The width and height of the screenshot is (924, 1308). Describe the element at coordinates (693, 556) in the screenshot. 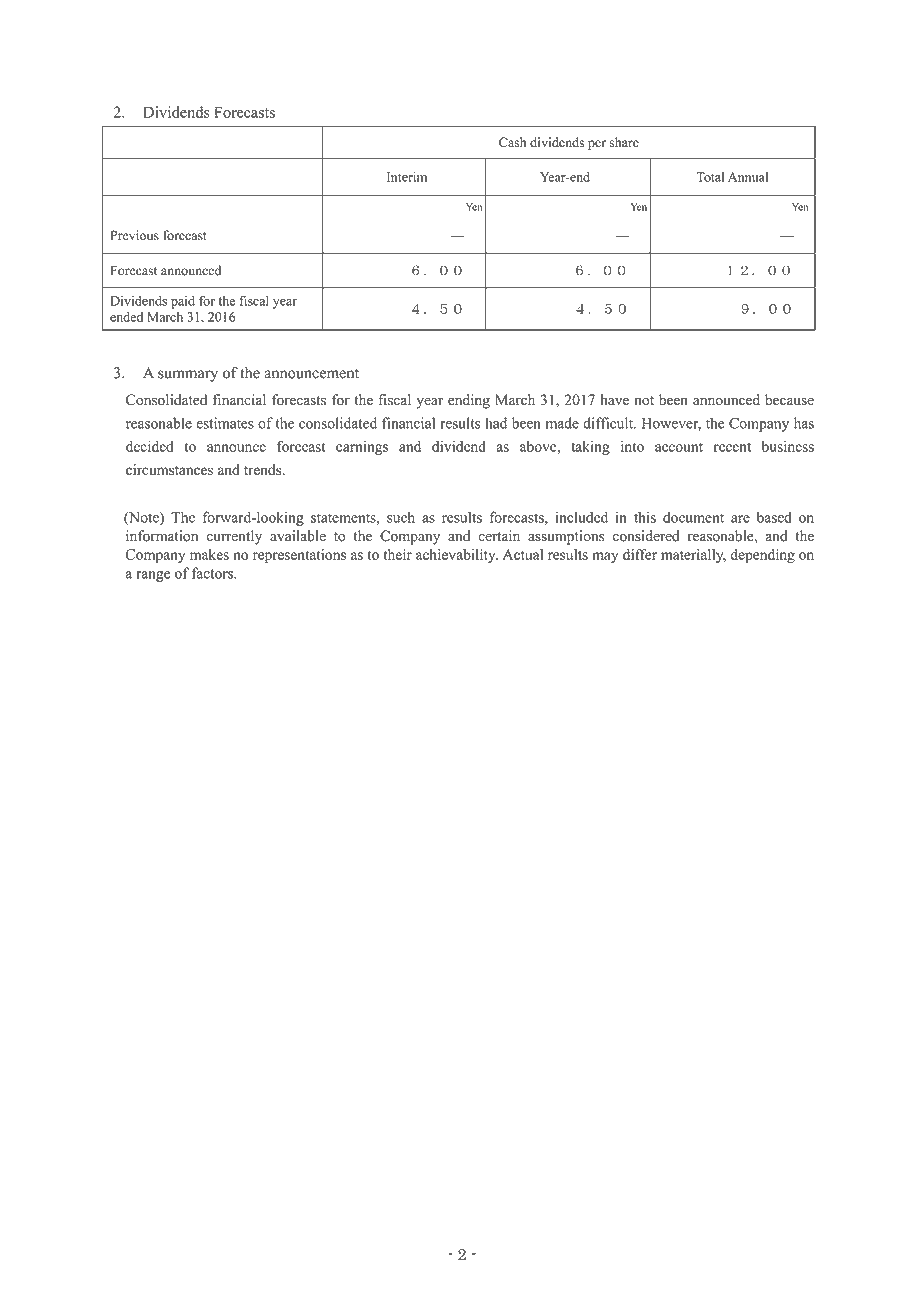

I see `materially` at that location.
